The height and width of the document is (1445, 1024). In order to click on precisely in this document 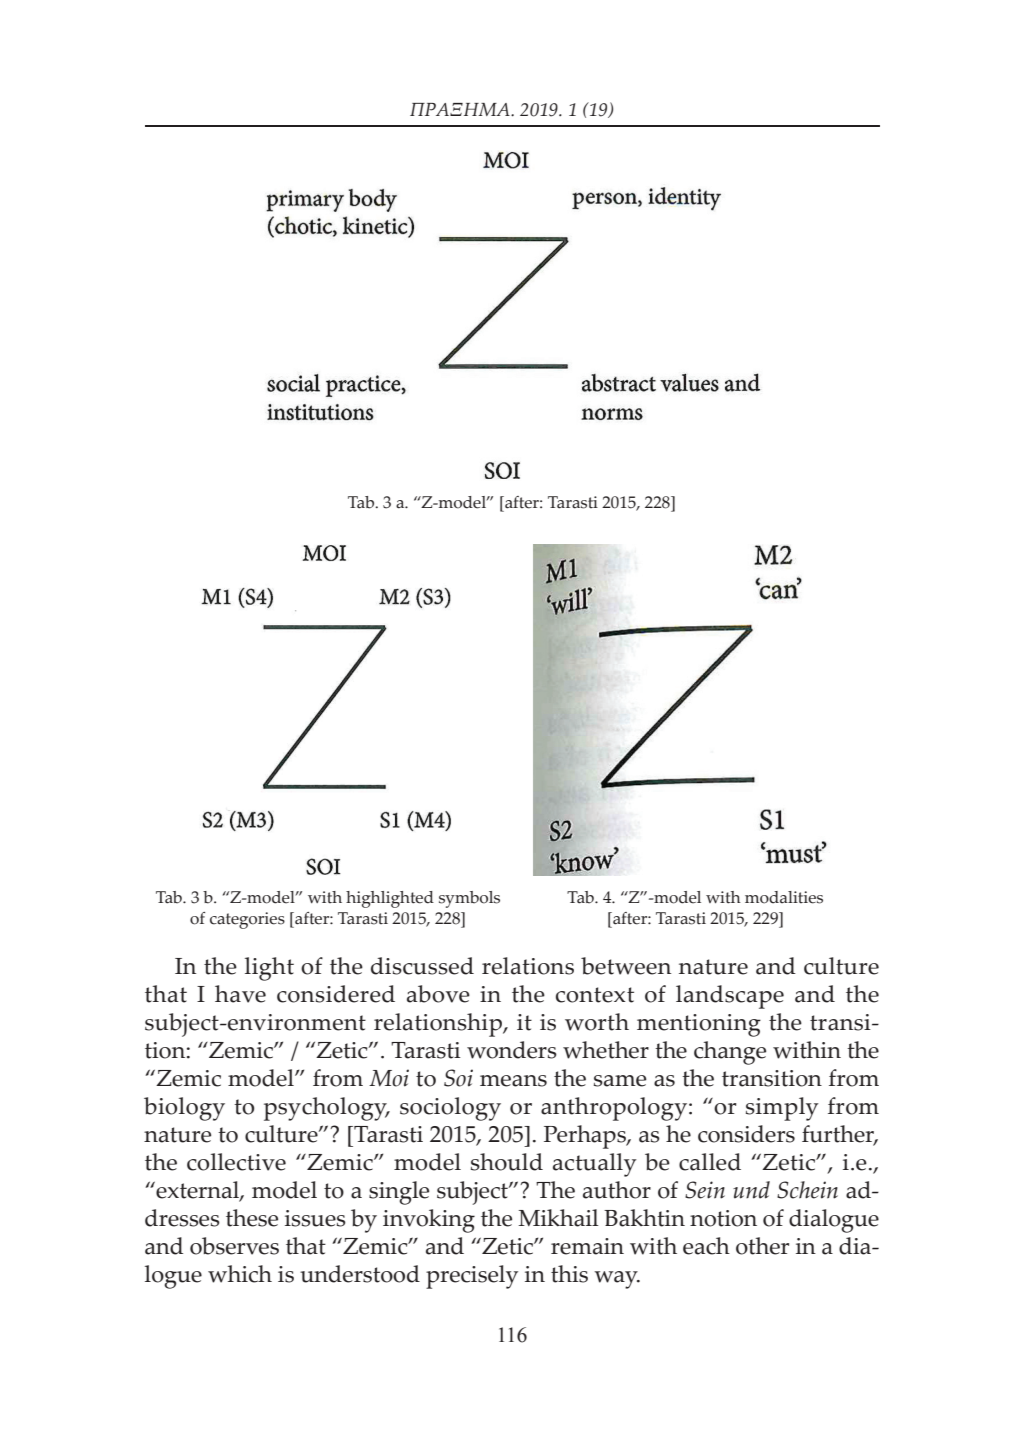, I will do `click(472, 1277)`.
